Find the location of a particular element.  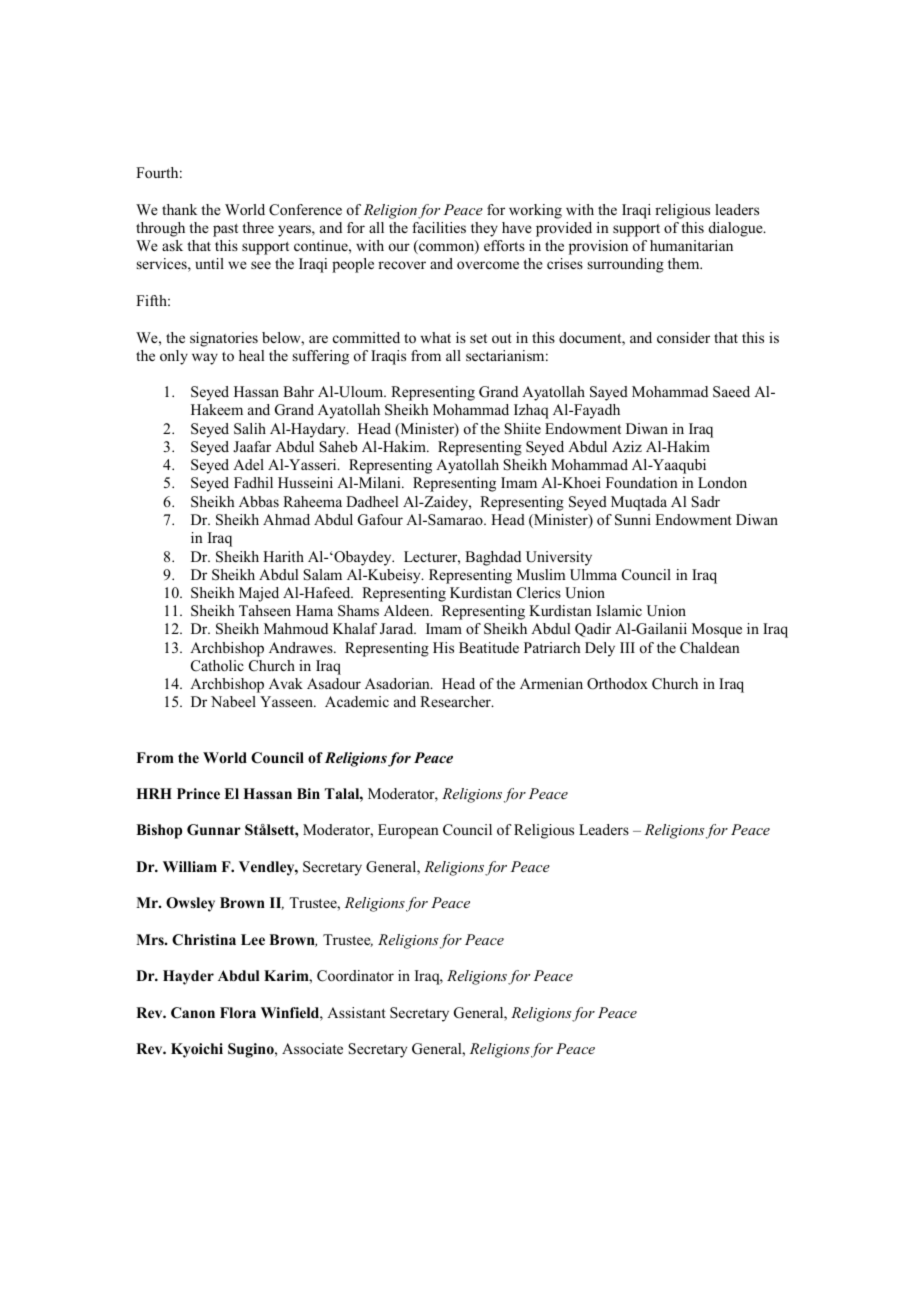

Catholic is located at coordinates (217, 666).
